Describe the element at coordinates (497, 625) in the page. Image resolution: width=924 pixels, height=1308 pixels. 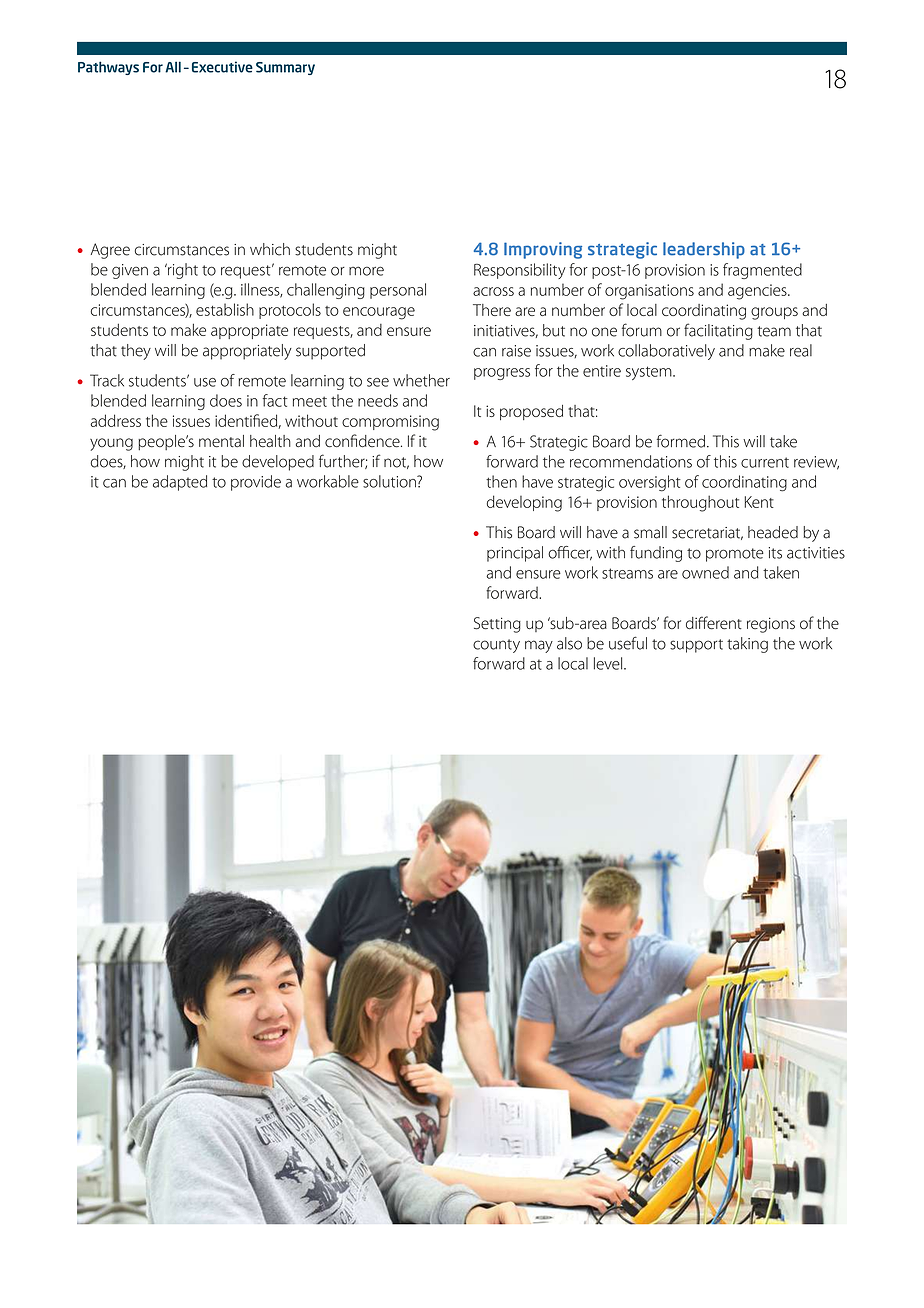
I see `Setting` at that location.
